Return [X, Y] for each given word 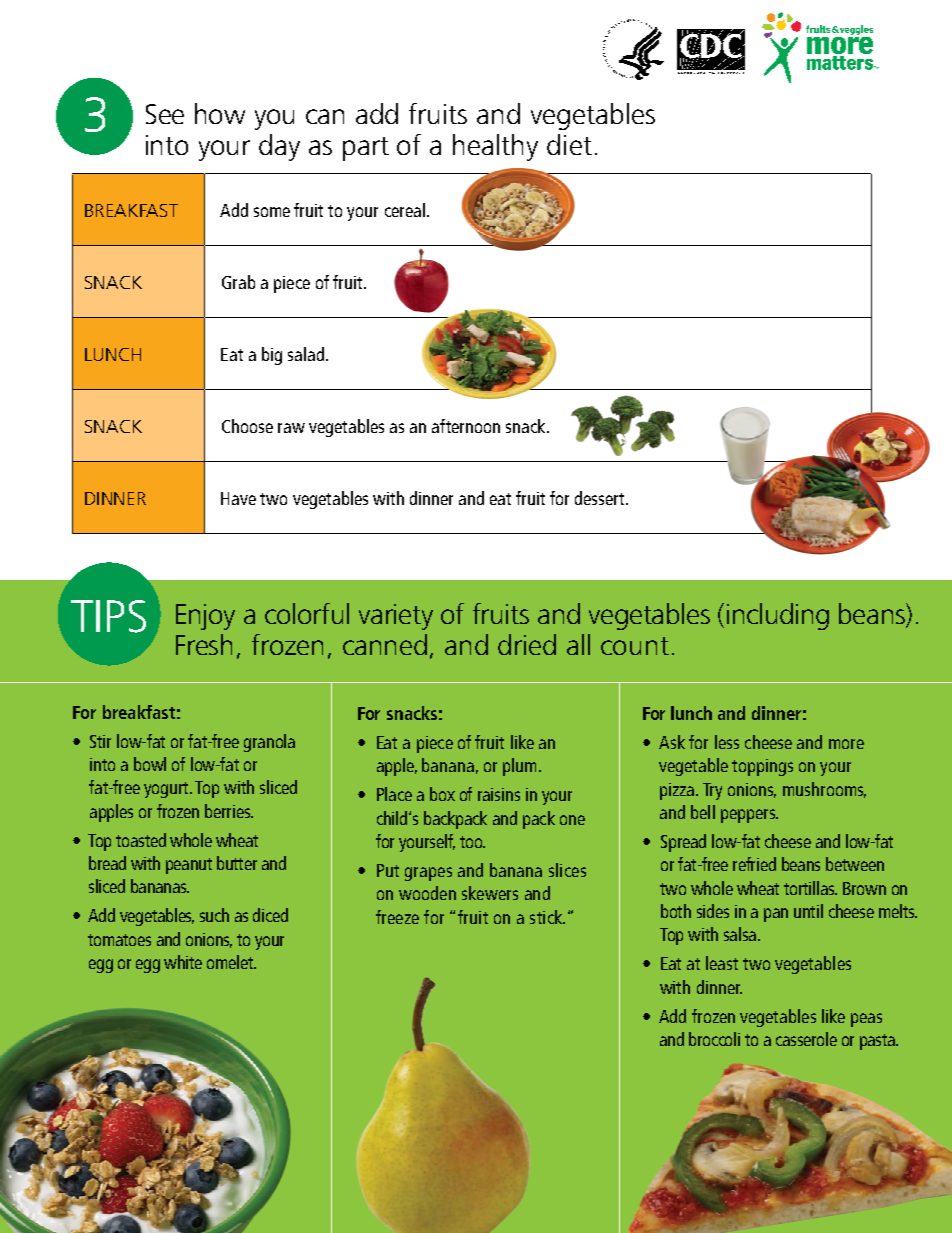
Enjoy [205, 617]
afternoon [466, 426]
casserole [806, 1039]
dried [527, 644]
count [635, 646]
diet [569, 144]
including [778, 616]
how [220, 113]
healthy [495, 147]
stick [547, 917]
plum [519, 767]
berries [228, 811]
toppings [762, 767]
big [272, 356]
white [183, 962]
